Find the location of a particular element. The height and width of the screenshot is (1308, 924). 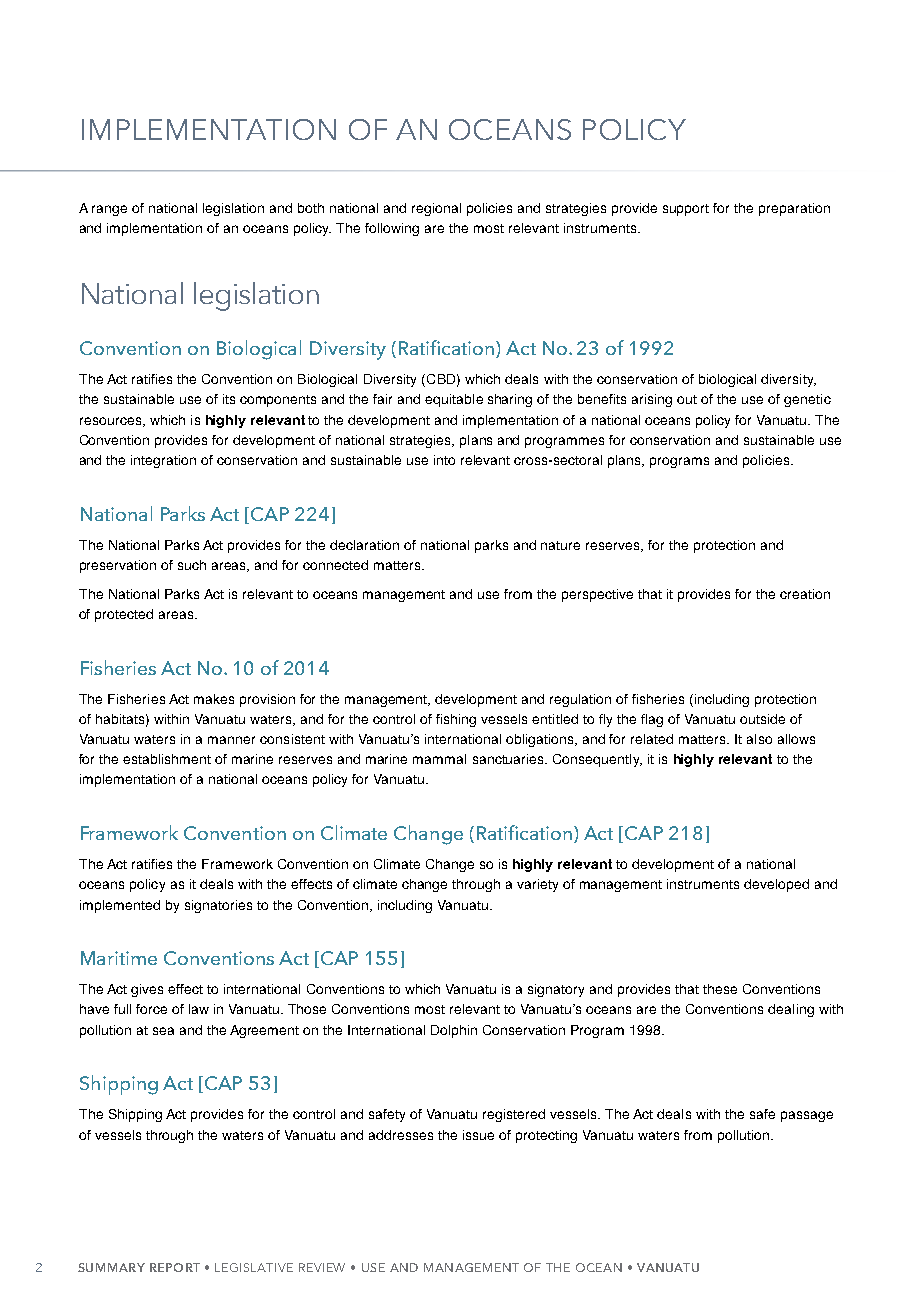

creation is located at coordinates (805, 594).
